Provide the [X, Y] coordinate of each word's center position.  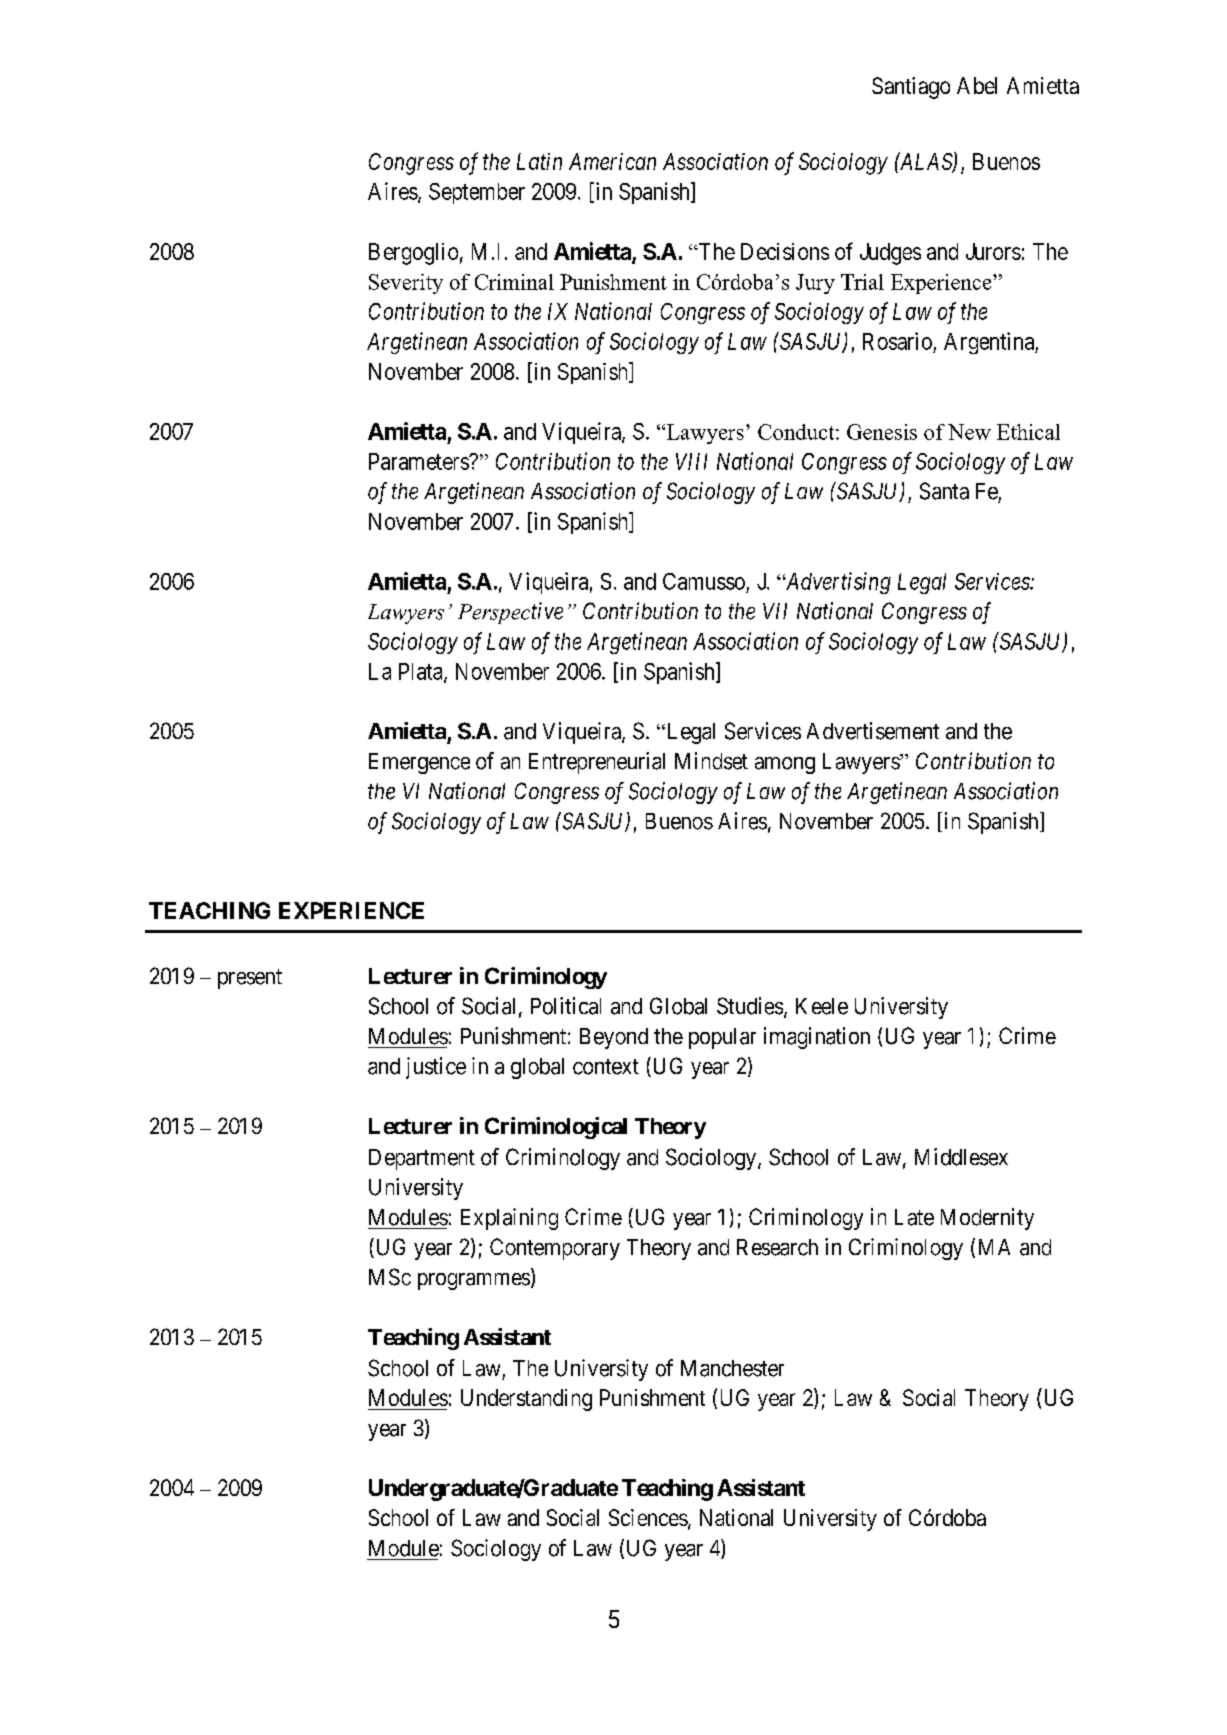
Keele [822, 1006]
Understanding [526, 1400]
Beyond [614, 1038]
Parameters [419, 461]
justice [436, 1068]
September [477, 193]
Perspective [510, 613]
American [612, 161]
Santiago [911, 88]
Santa [944, 491]
